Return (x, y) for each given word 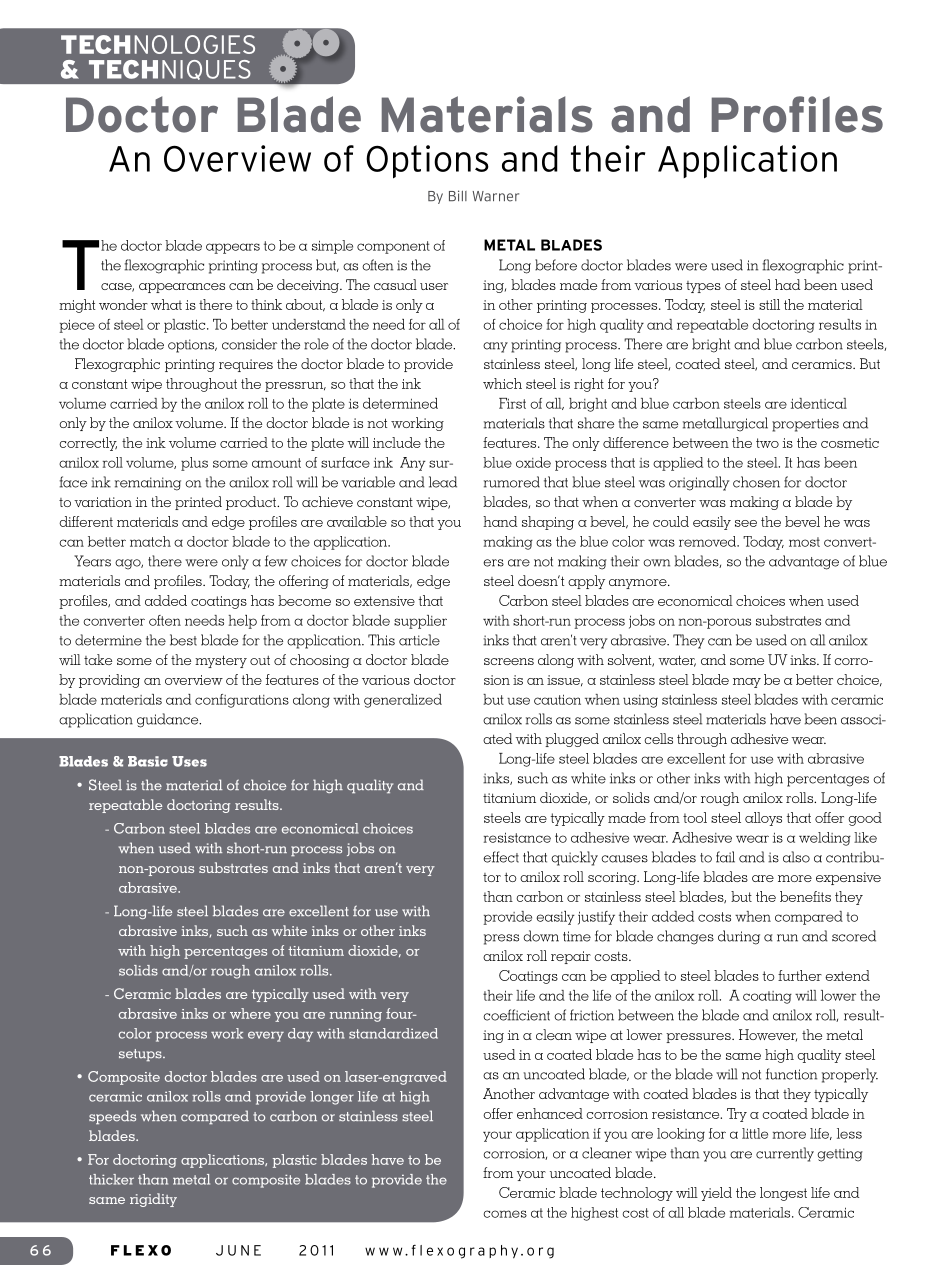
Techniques (170, 70)
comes (505, 1214)
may (747, 683)
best (183, 640)
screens (509, 661)
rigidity (153, 1200)
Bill (458, 195)
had (787, 284)
